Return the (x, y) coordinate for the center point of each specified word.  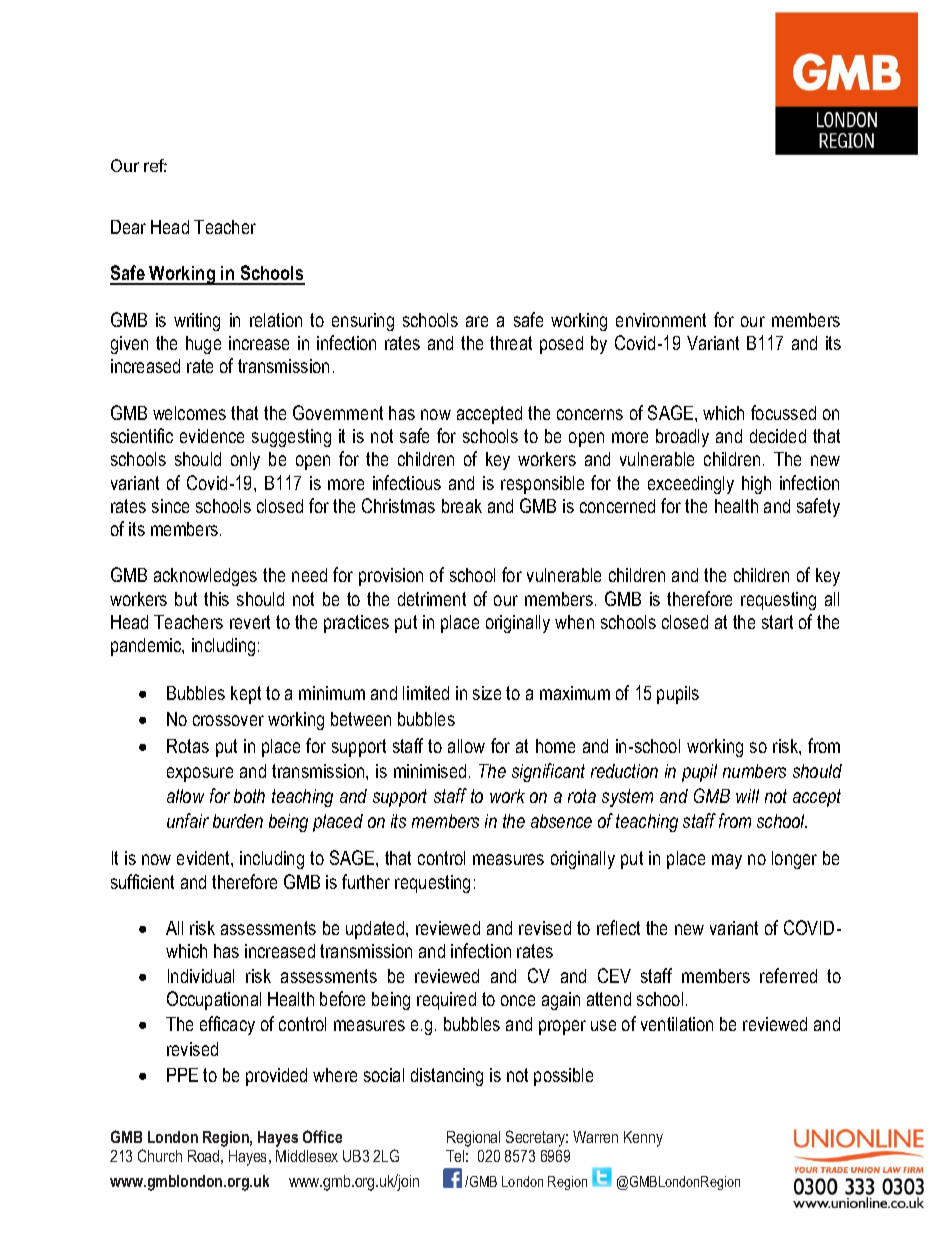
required (446, 1001)
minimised (430, 771)
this (216, 599)
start (777, 622)
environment (661, 320)
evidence (212, 436)
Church (160, 1155)
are (477, 321)
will (747, 796)
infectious (407, 482)
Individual (201, 976)
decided (778, 436)
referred (788, 975)
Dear (128, 227)
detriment (432, 599)
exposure (200, 774)
